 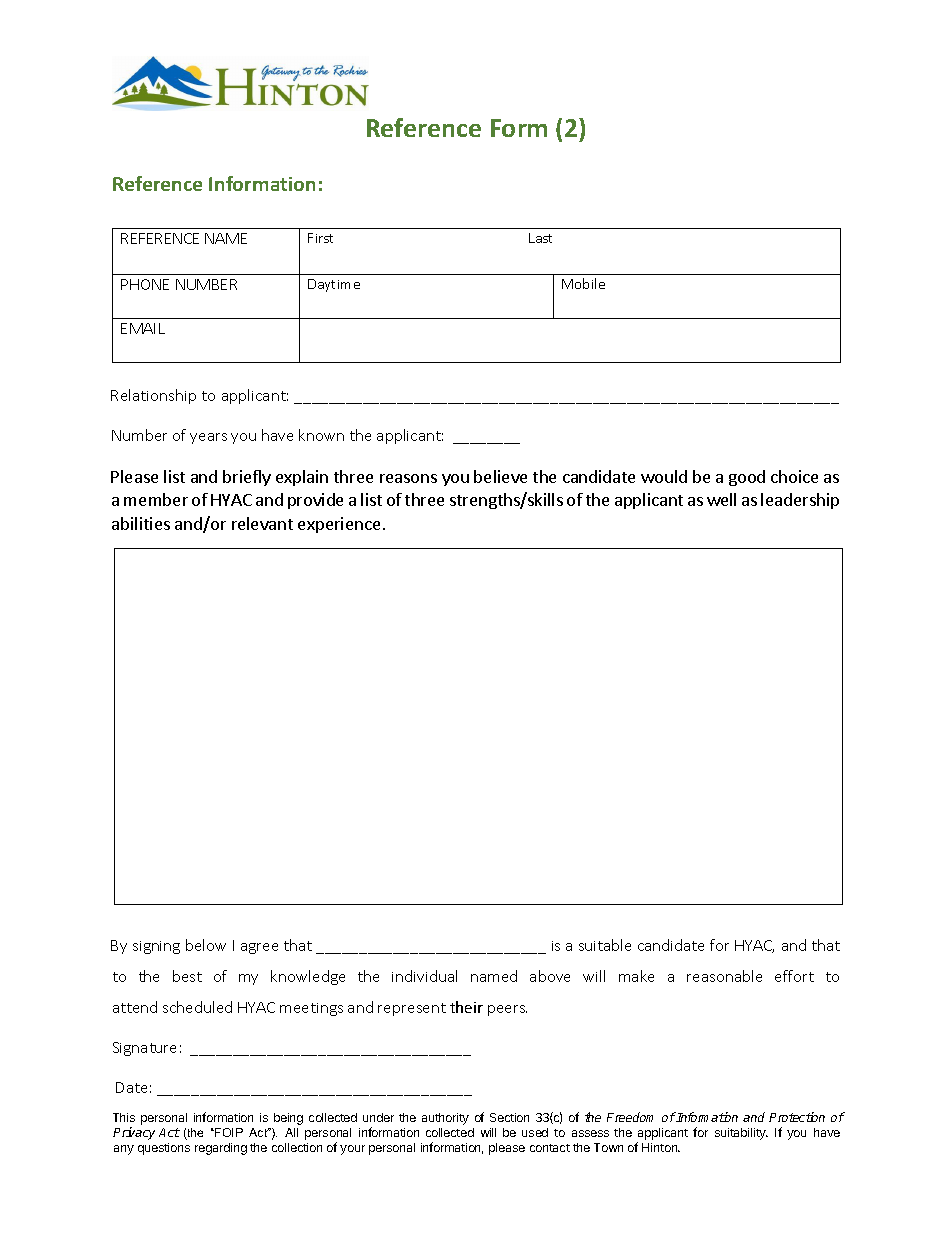 What do you see at coordinates (583, 283) in the screenshot?
I see `Mobile` at bounding box center [583, 283].
